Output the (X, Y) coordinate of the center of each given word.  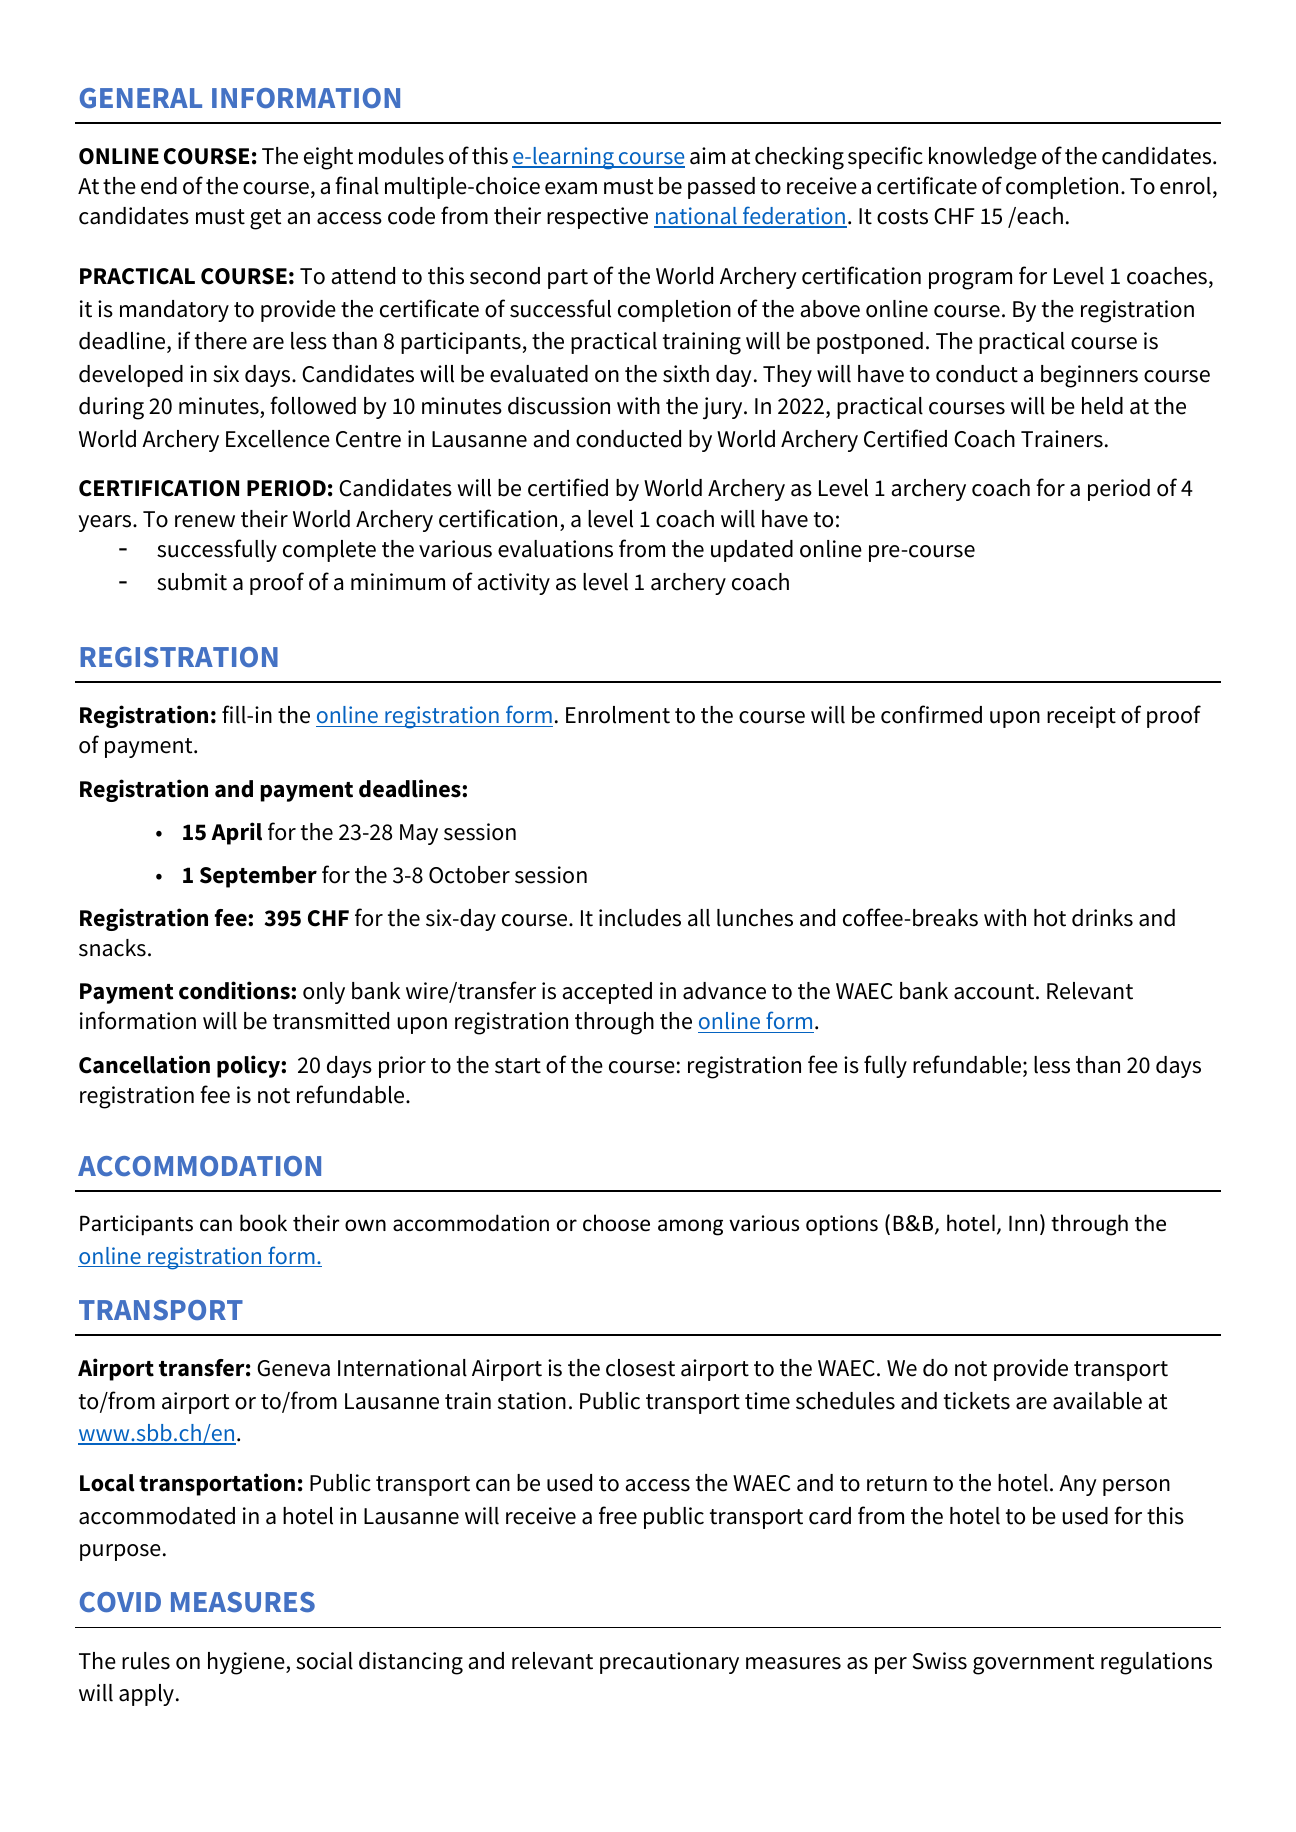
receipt (1081, 717)
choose (616, 1223)
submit (192, 582)
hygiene (247, 1663)
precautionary (669, 1663)
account (995, 992)
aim (707, 156)
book (263, 1223)
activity (513, 584)
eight (328, 158)
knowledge (983, 158)
